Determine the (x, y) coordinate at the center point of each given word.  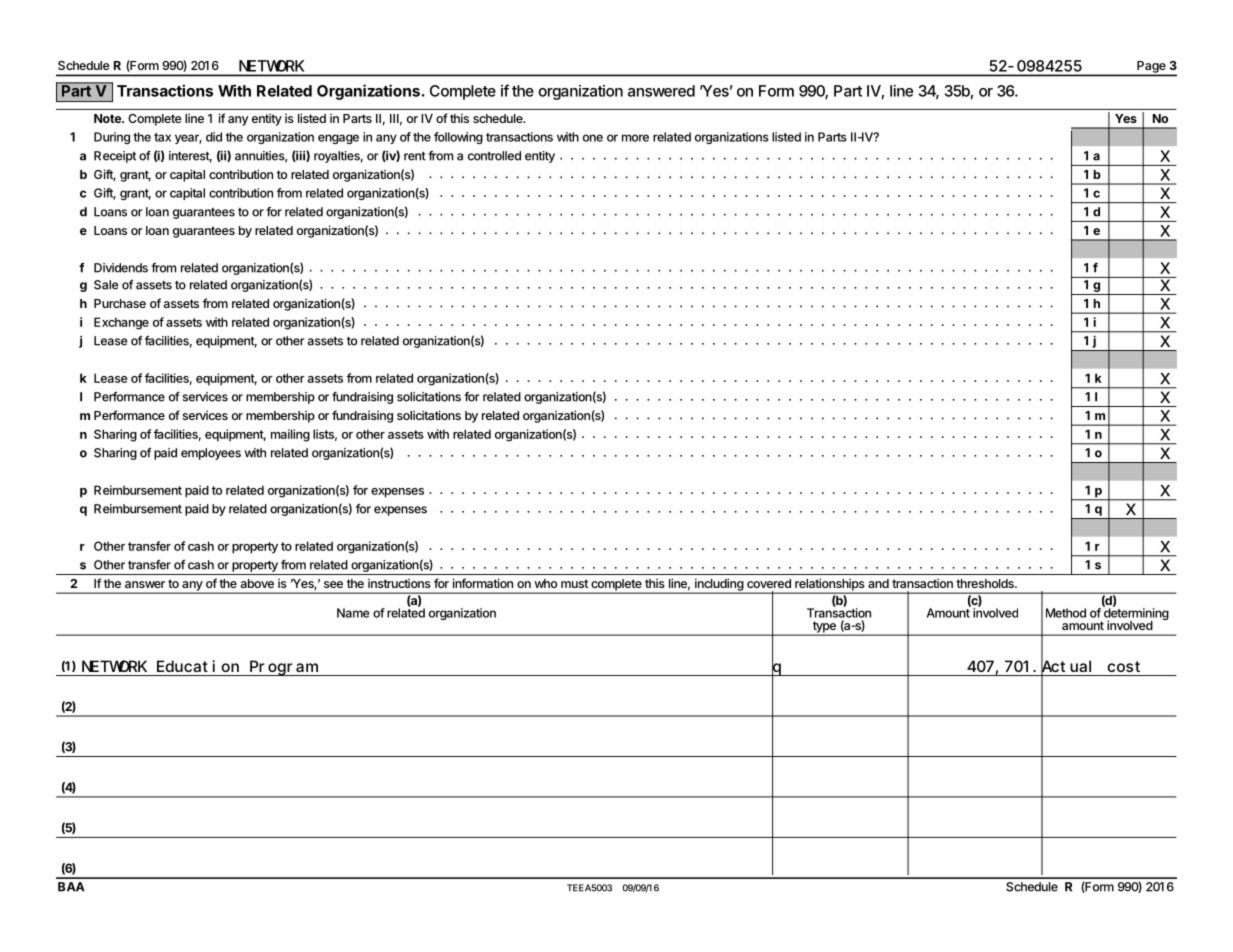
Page (1151, 68)
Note (108, 118)
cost (1124, 666)
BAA (71, 887)
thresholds (986, 583)
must (574, 583)
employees (211, 454)
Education (198, 666)
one (593, 138)
